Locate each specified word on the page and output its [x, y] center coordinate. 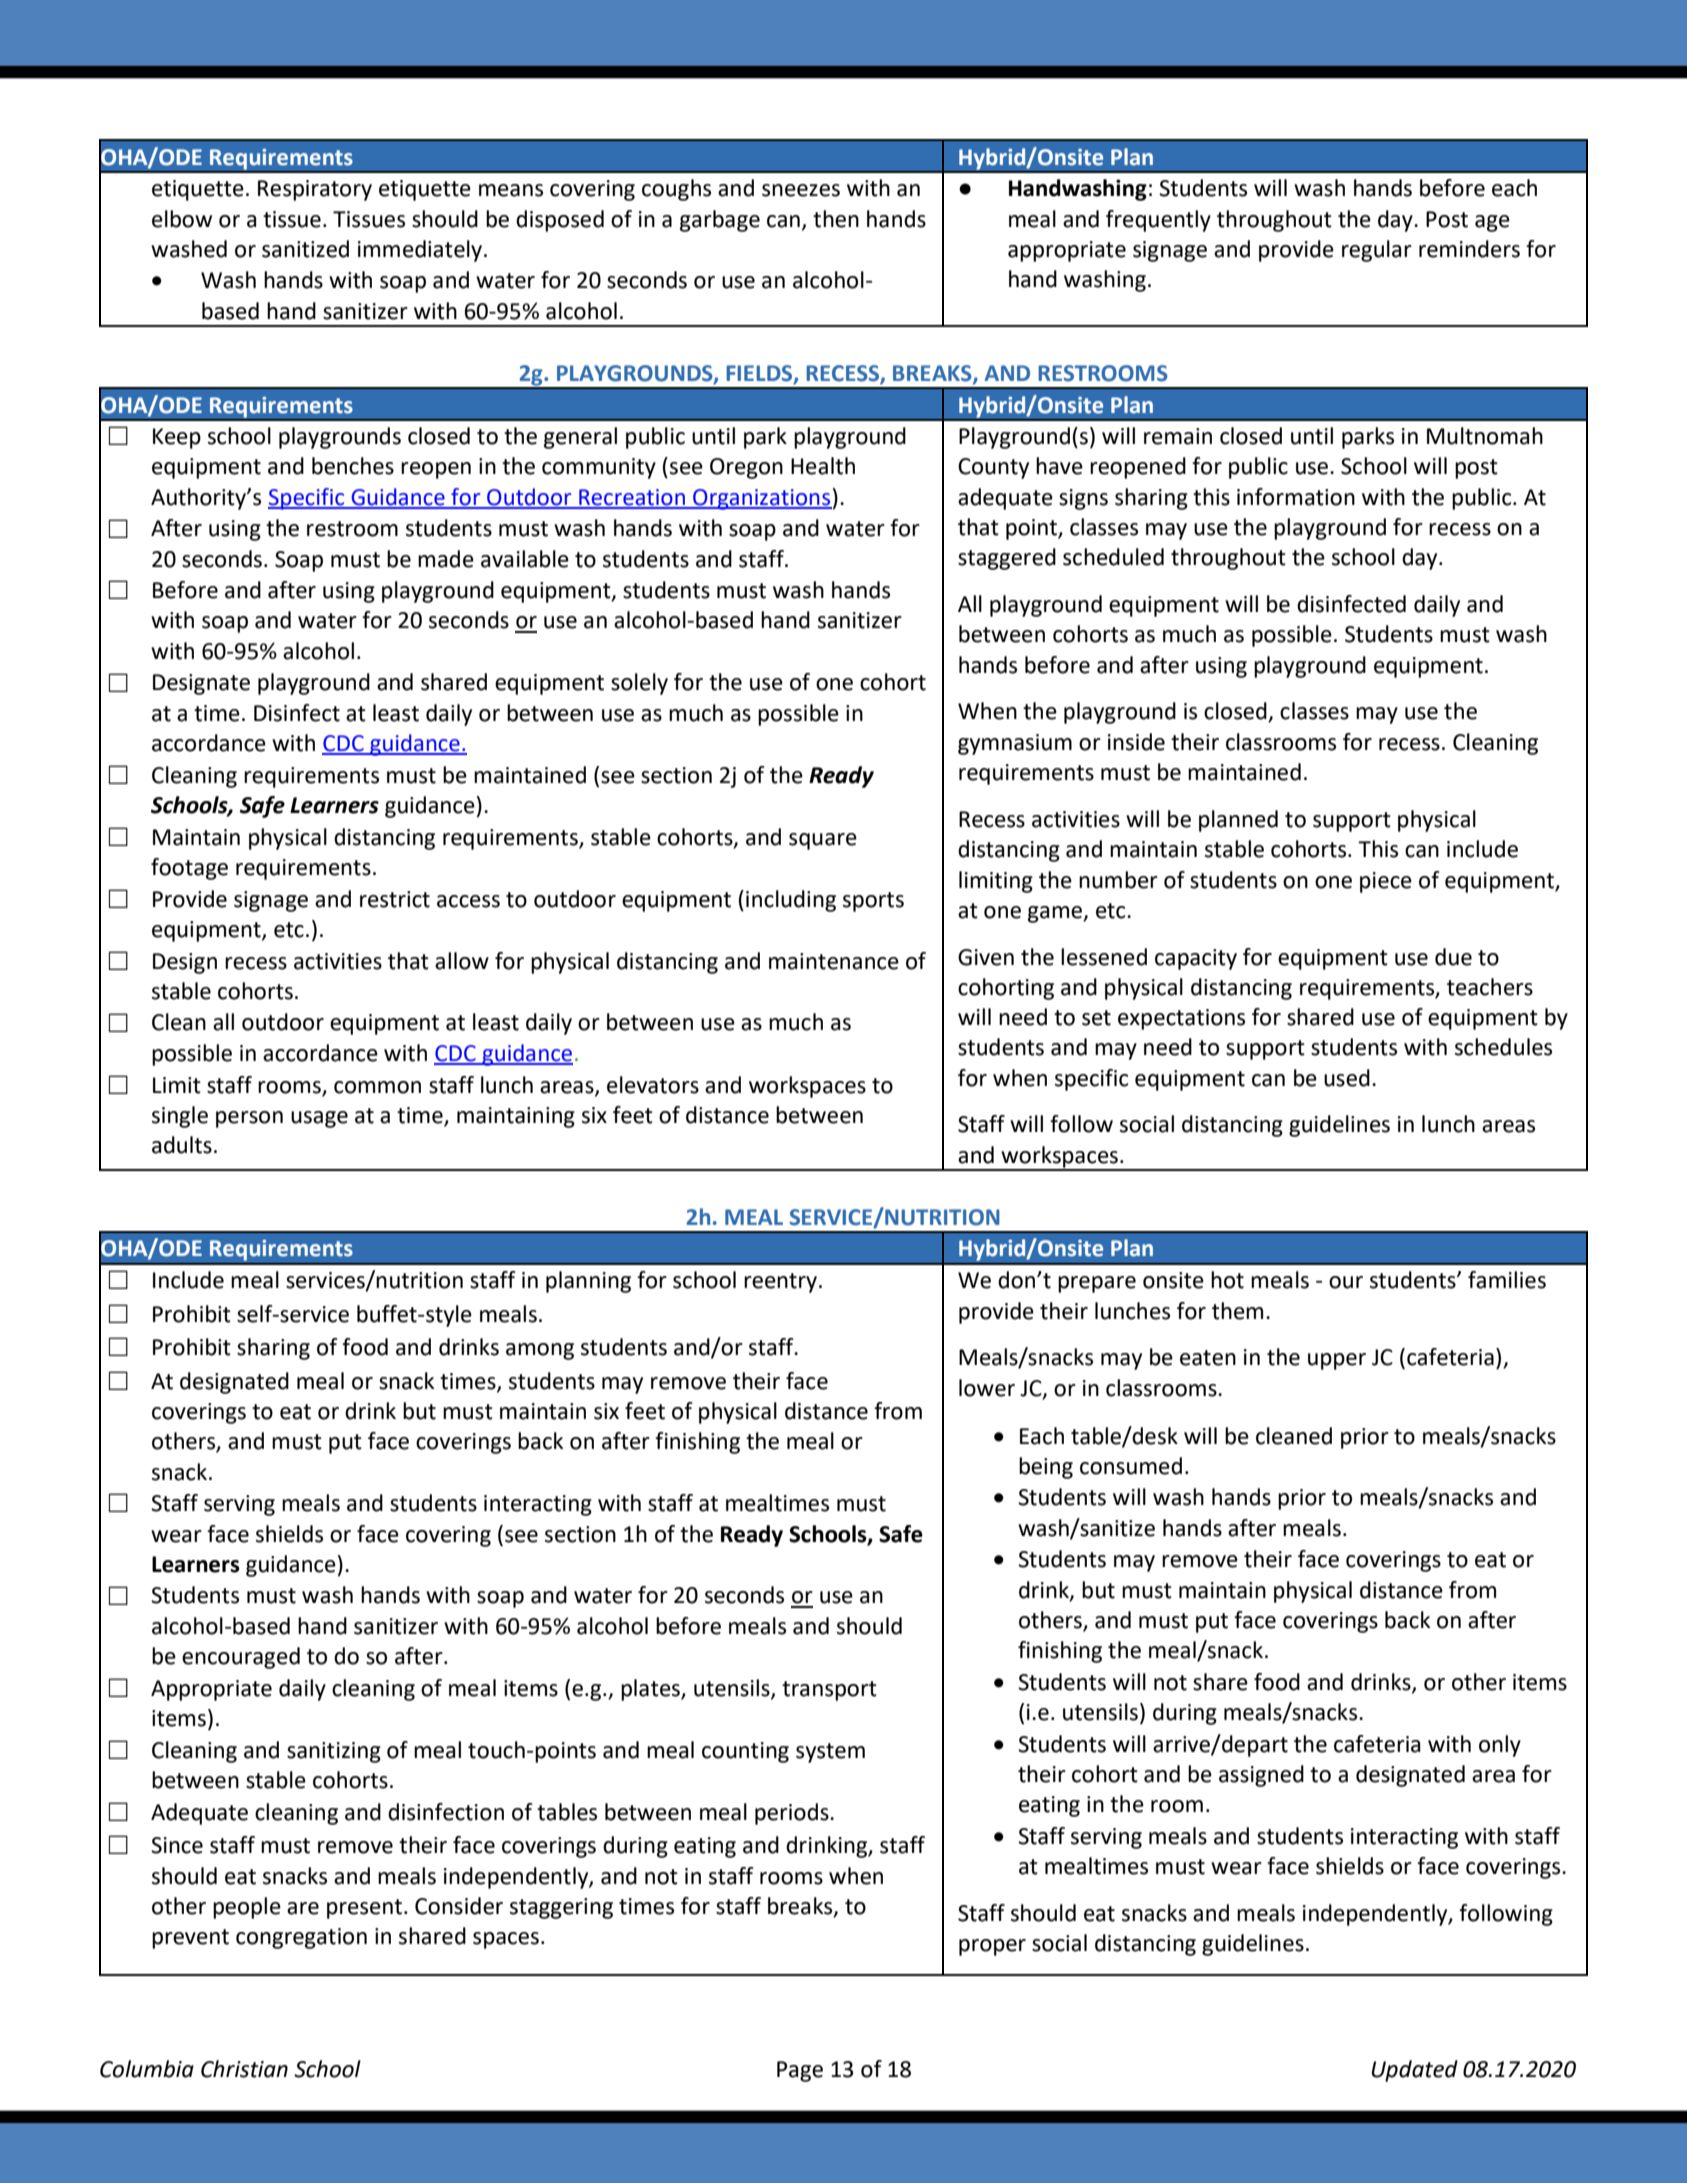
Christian [244, 2069]
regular [1377, 251]
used [1347, 1078]
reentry [780, 1283]
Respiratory [315, 190]
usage [319, 1119]
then [836, 219]
